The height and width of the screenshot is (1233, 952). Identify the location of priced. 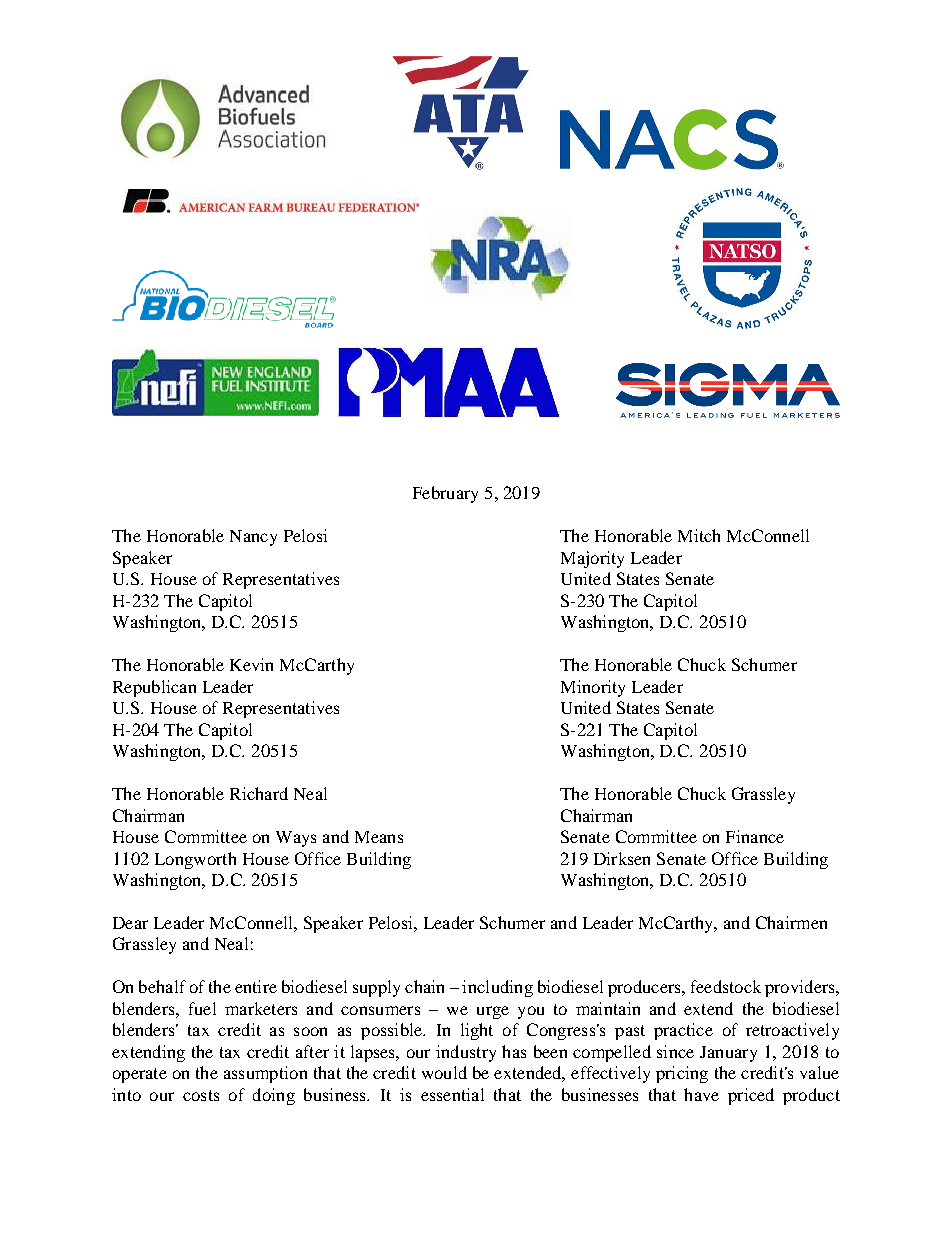
(751, 1096).
